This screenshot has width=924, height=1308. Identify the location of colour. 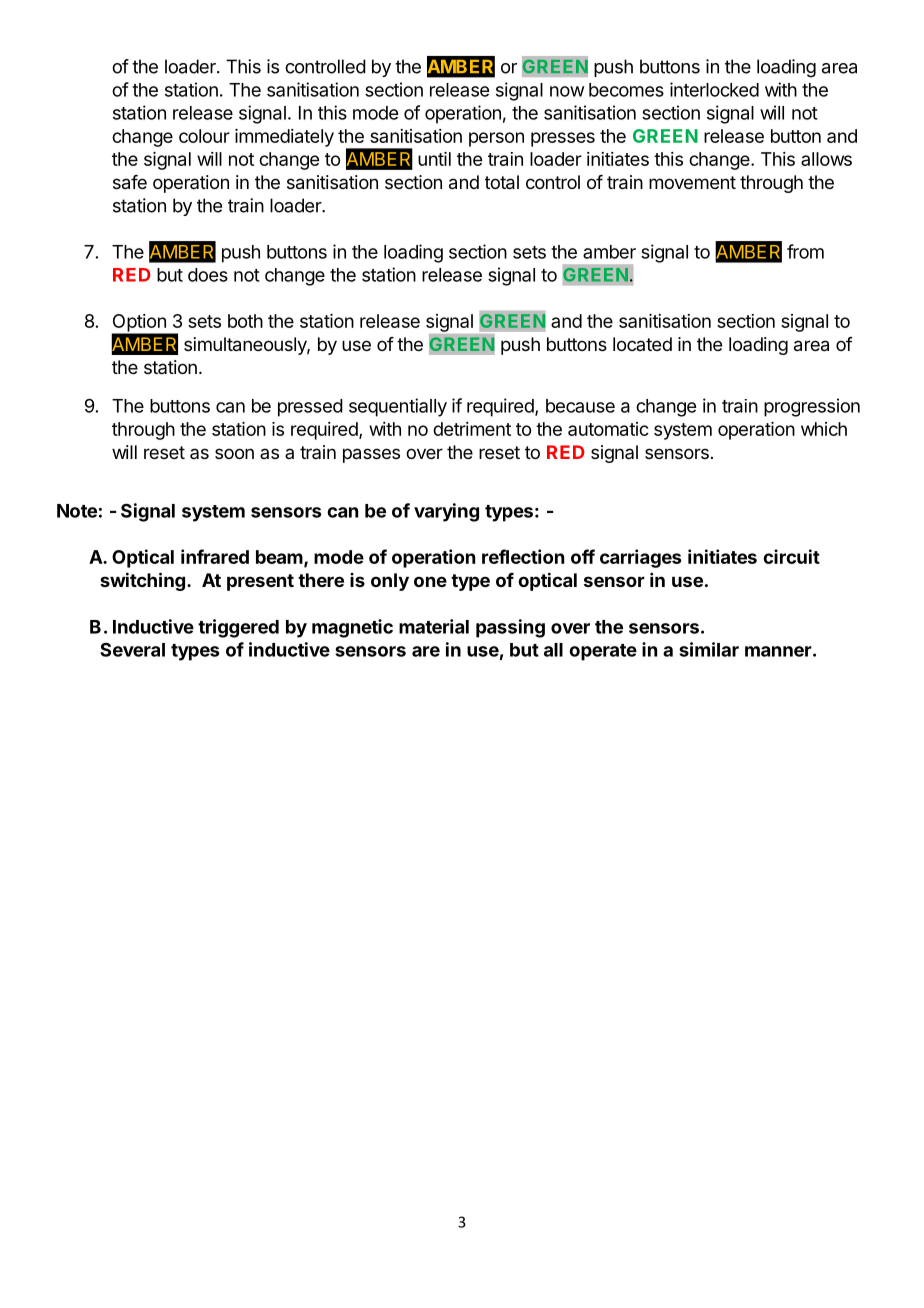
(204, 136).
